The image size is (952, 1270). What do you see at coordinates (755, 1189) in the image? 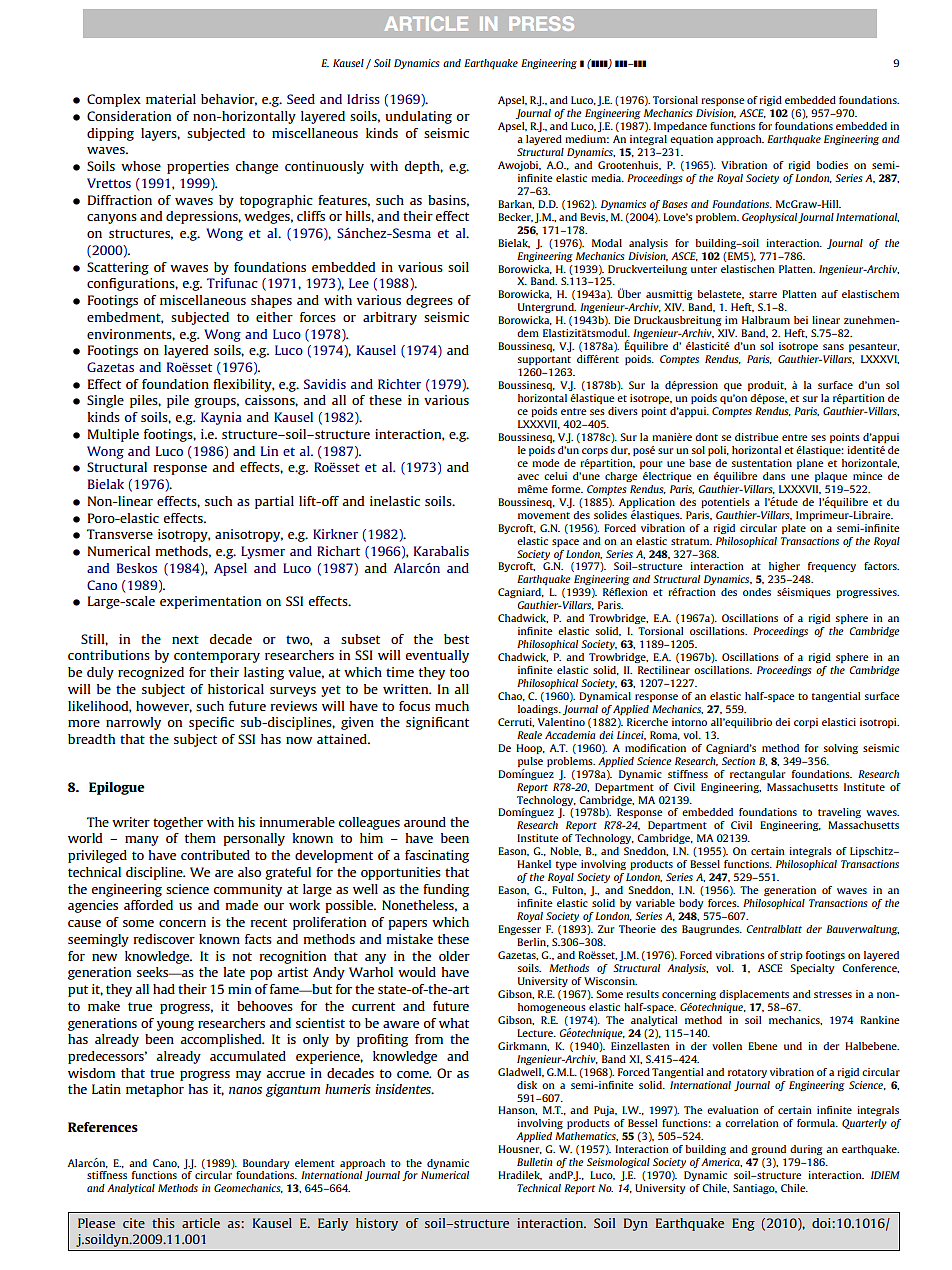
I see `Santiago` at bounding box center [755, 1189].
